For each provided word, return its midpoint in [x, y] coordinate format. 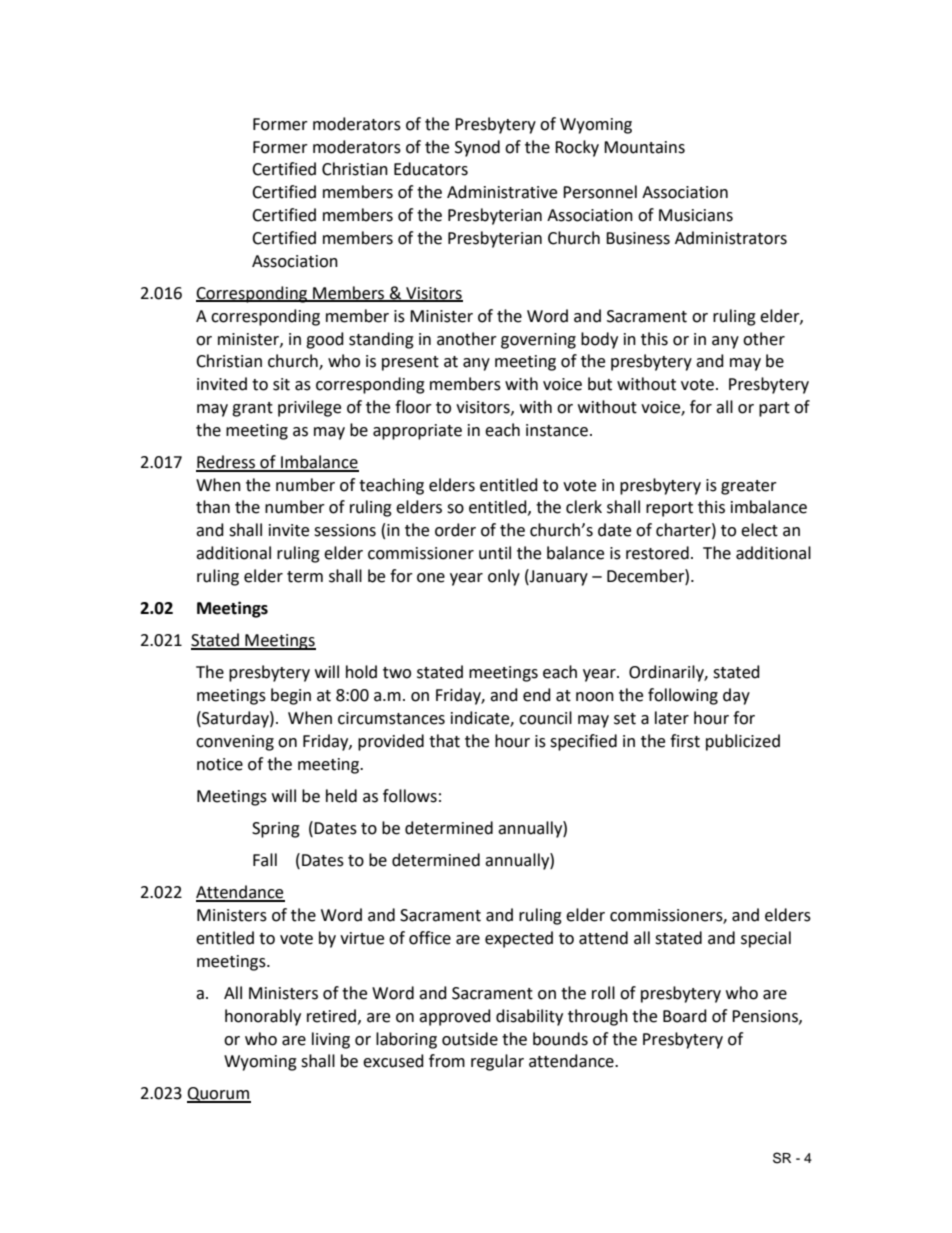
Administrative [502, 192]
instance [557, 430]
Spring [276, 830]
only [504, 577]
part [774, 409]
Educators [431, 169]
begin [291, 696]
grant [252, 409]
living [331, 1040]
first [685, 741]
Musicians [696, 215]
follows [410, 796]
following [683, 696]
